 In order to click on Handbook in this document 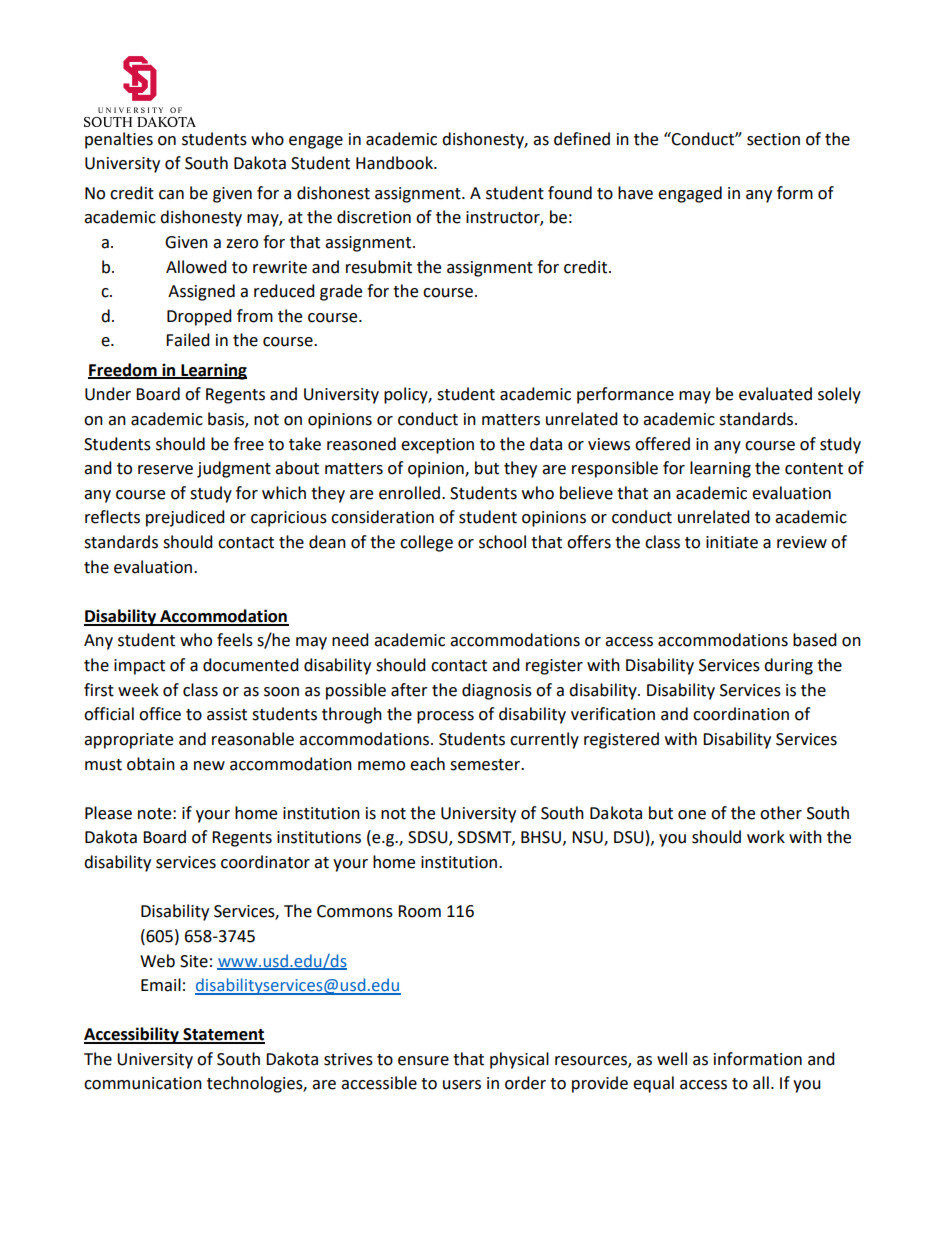, I will do `click(395, 163)`.
